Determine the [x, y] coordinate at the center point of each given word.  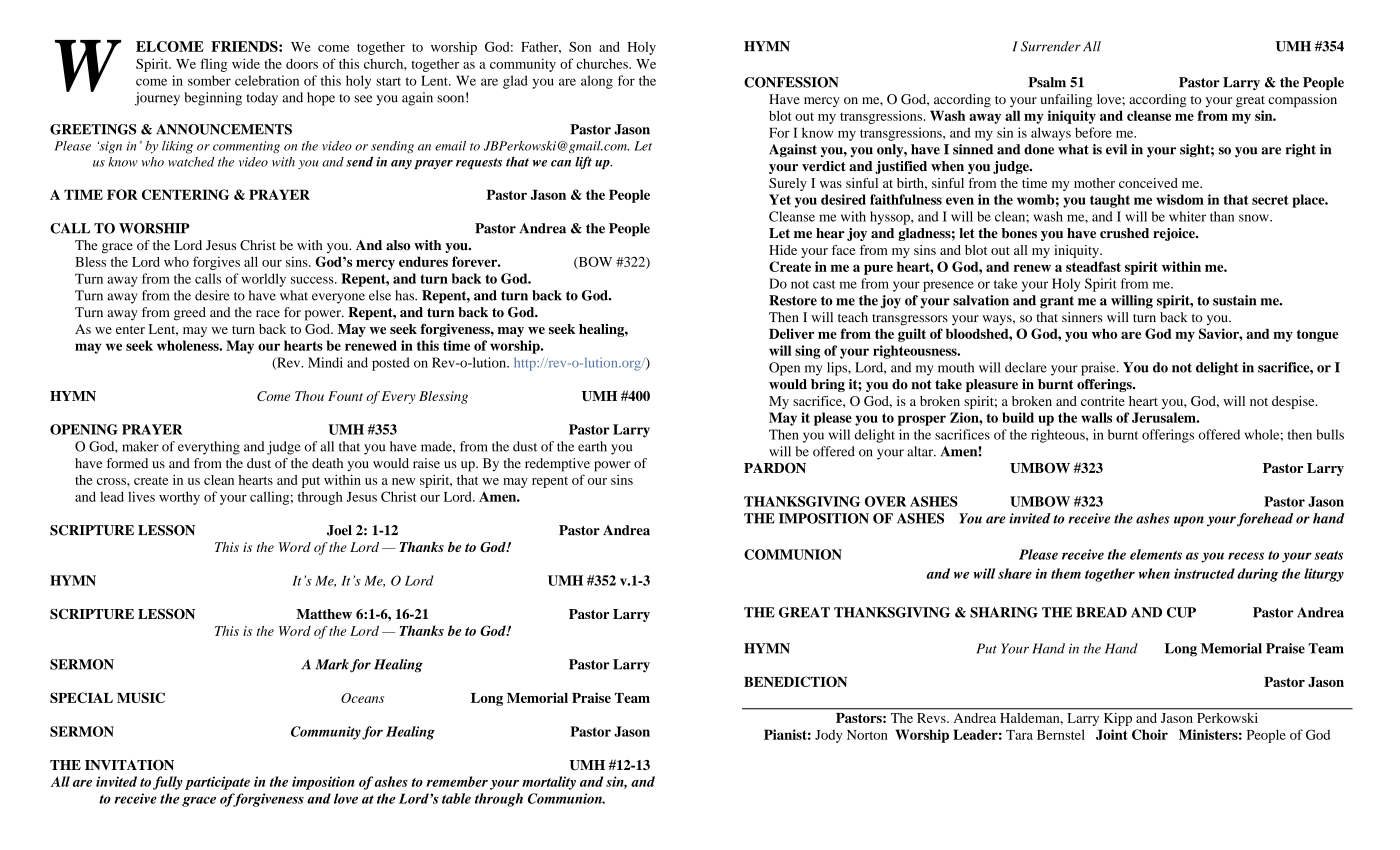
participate [217, 783]
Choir [1150, 734]
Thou [309, 396]
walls [1096, 417]
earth [592, 446]
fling [213, 65]
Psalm [1047, 82]
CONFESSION [791, 82]
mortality [549, 783]
